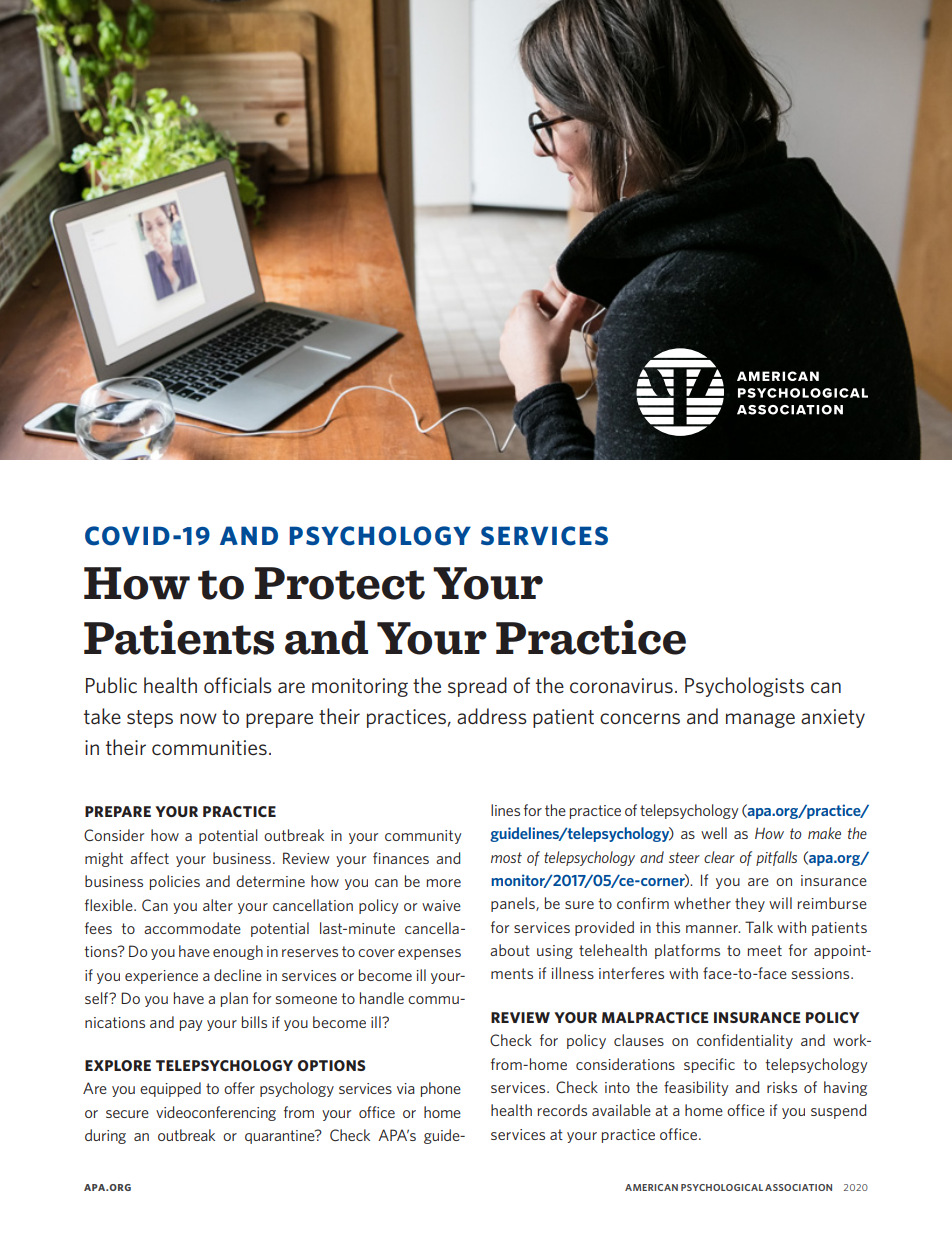  Describe the element at coordinates (340, 583) in the document. I see `Protect` at that location.
